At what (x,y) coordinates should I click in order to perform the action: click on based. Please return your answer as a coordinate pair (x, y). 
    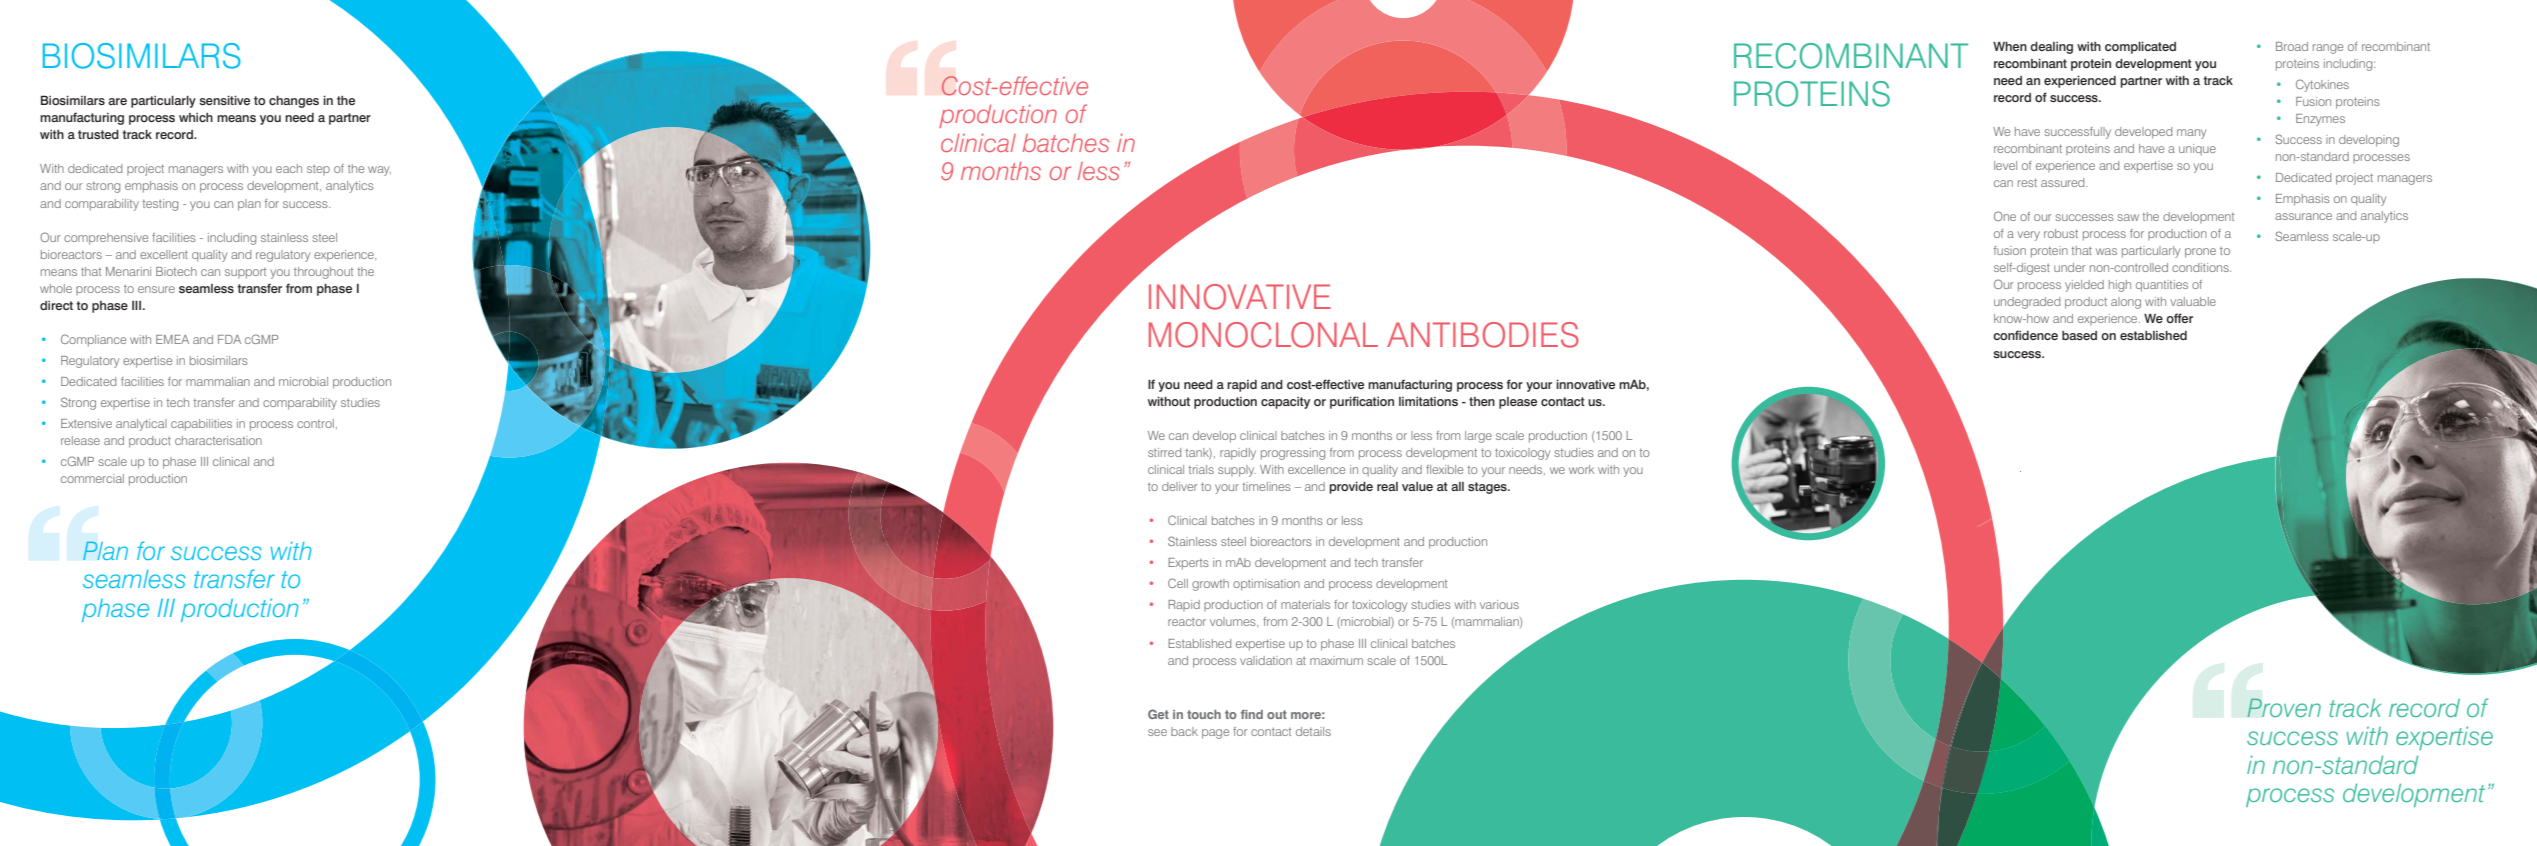
    Looking at the image, I should click on (2079, 335).
